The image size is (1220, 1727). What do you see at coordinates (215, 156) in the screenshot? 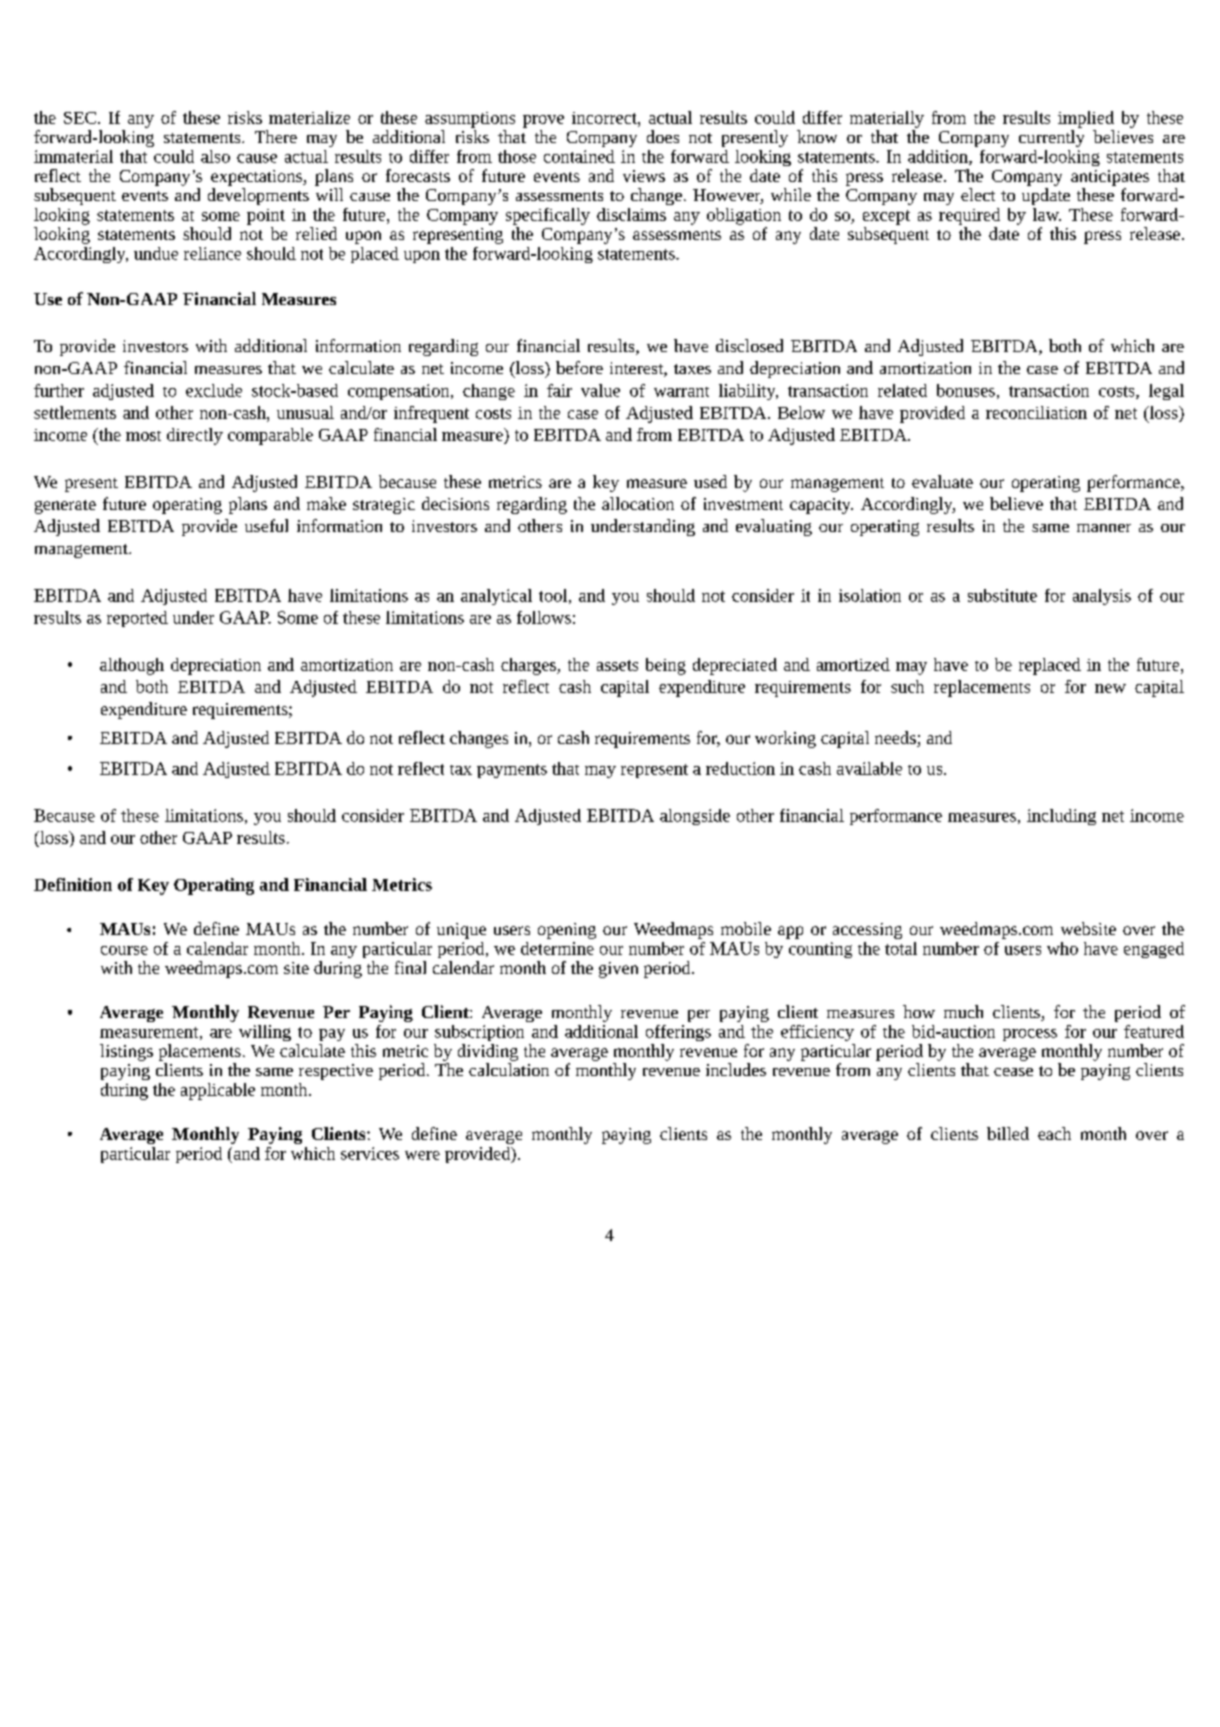
I see `also` at bounding box center [215, 156].
